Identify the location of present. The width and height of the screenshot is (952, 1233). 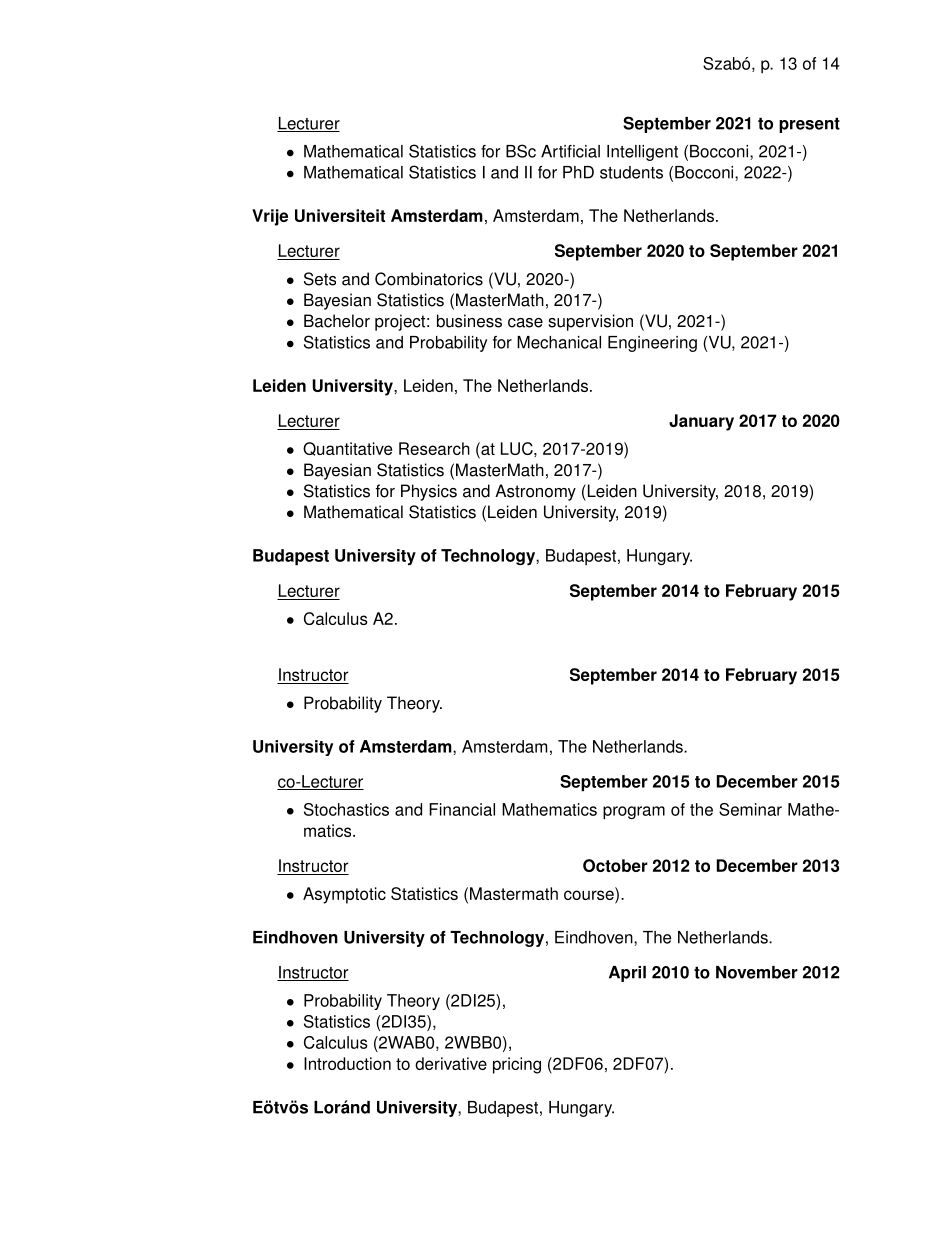
(809, 125).
